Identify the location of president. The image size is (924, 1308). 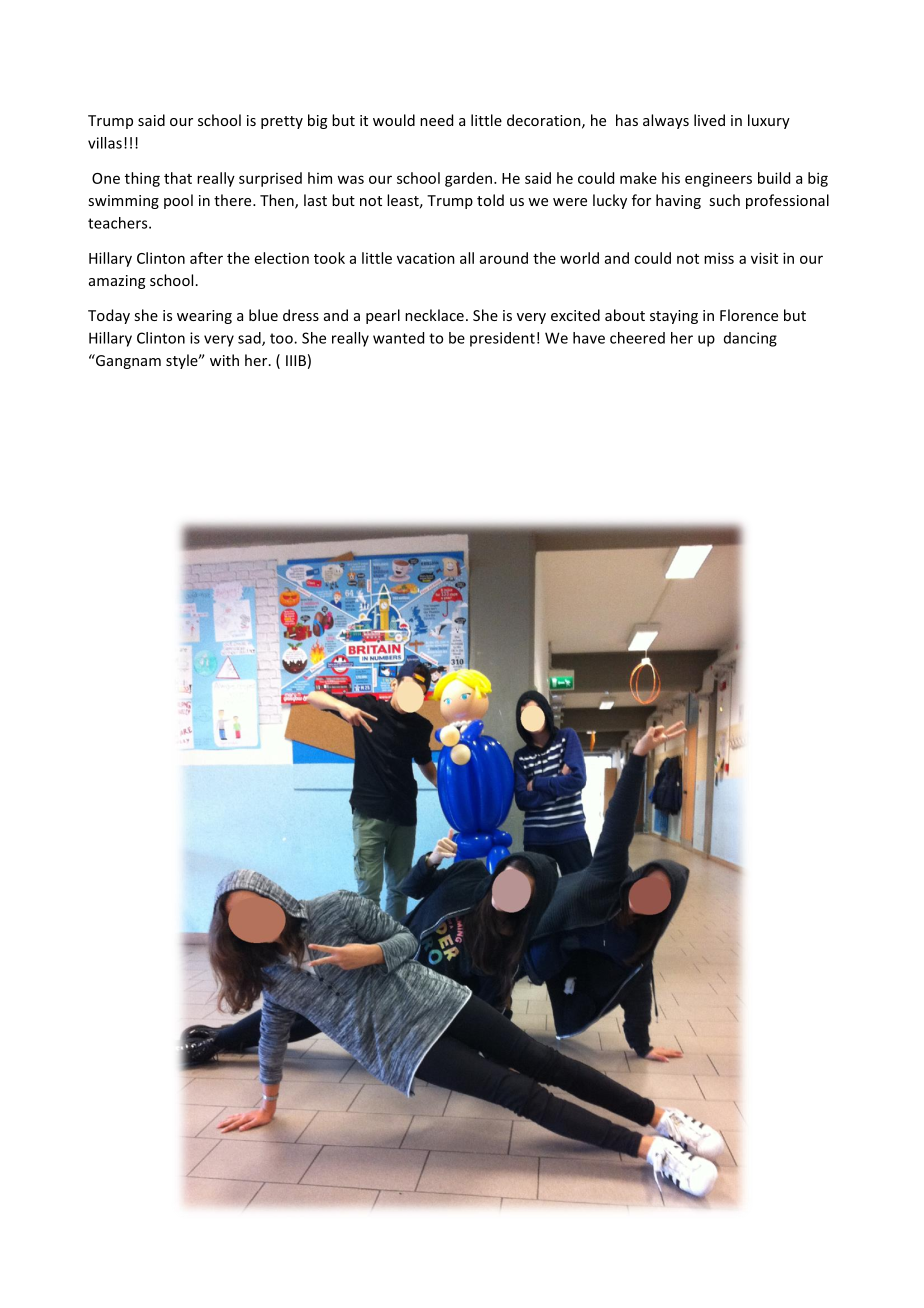
(502, 339).
